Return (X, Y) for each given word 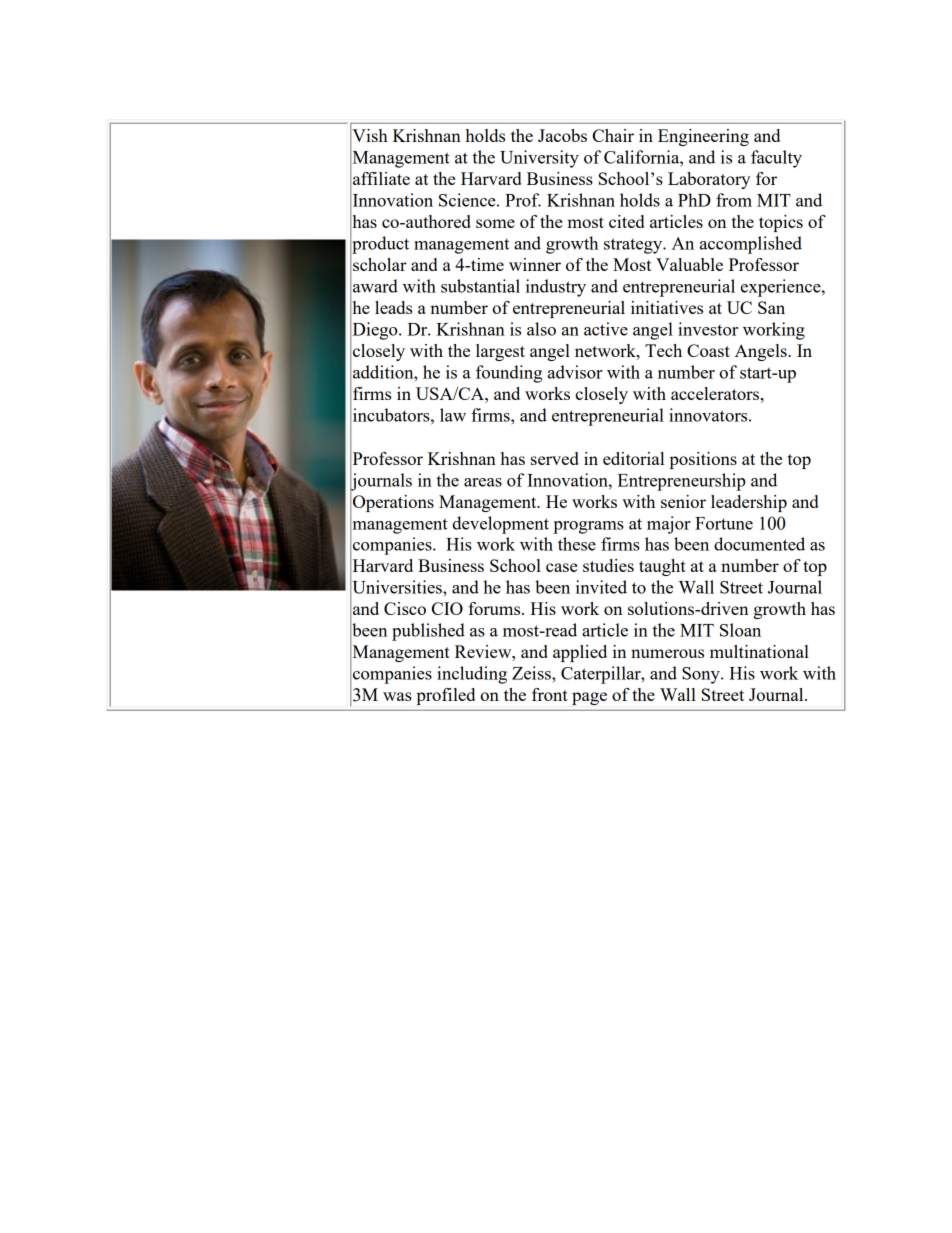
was (397, 696)
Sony (702, 675)
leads (393, 307)
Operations (393, 503)
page (589, 698)
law (453, 415)
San (771, 307)
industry (556, 288)
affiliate (381, 178)
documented (759, 544)
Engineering (703, 137)
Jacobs (562, 135)
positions (703, 460)
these (577, 544)
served (555, 458)
